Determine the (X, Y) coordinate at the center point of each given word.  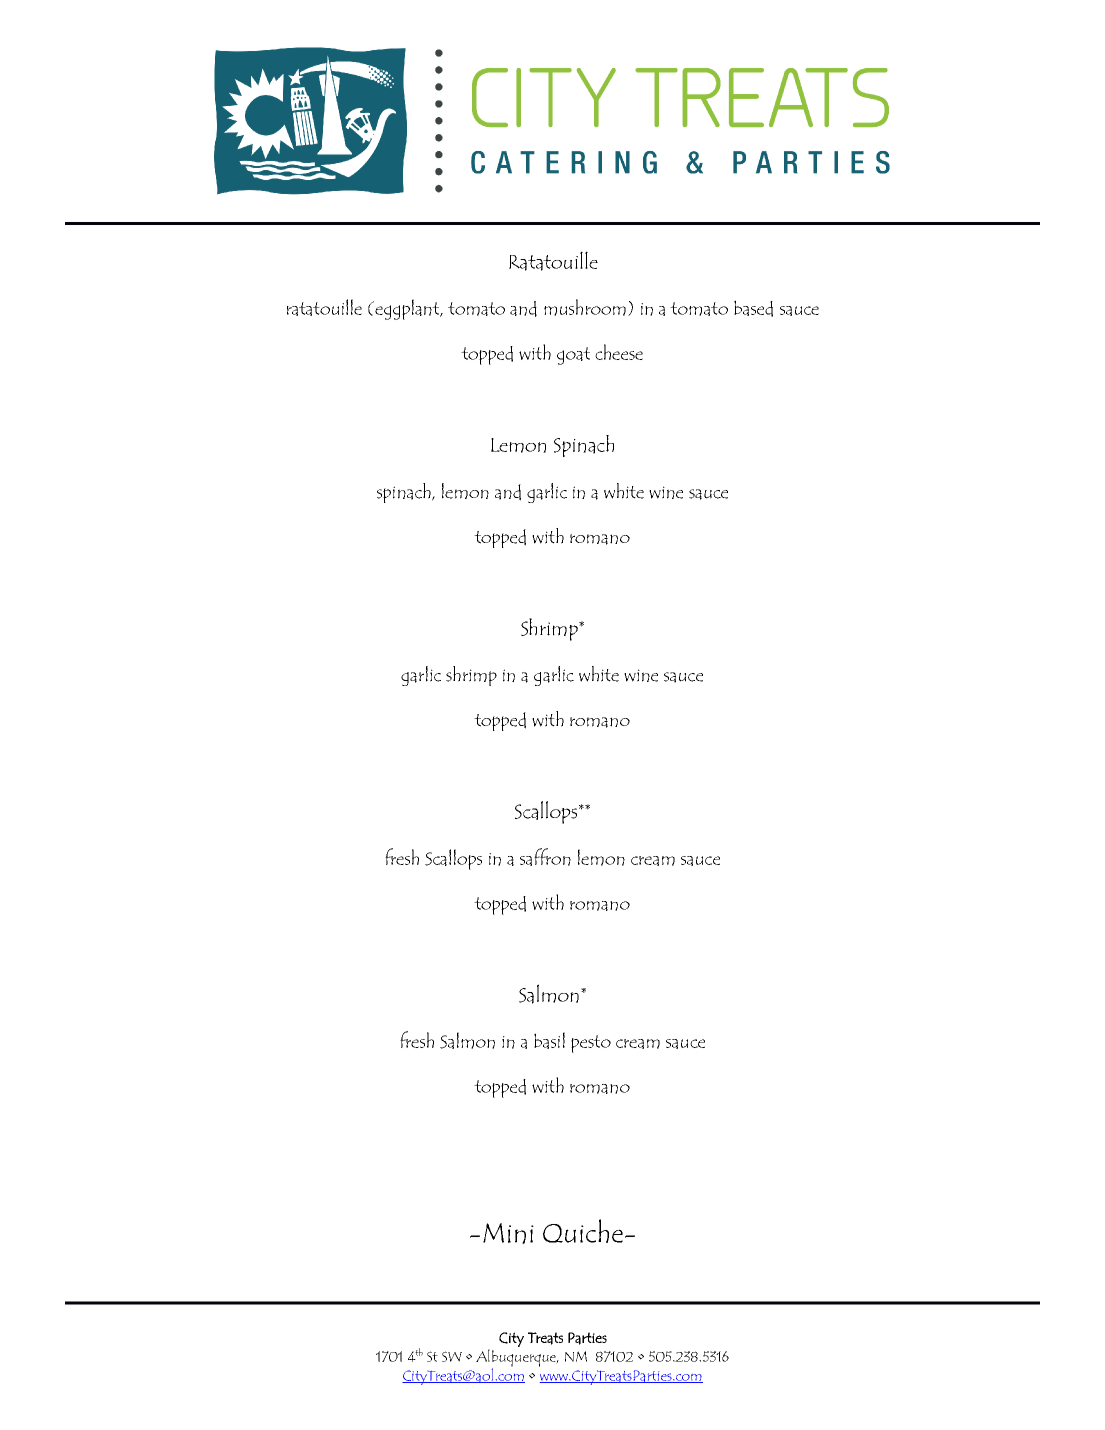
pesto (591, 1044)
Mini (508, 1233)
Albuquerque (517, 1359)
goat (573, 356)
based (753, 308)
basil (549, 1040)
